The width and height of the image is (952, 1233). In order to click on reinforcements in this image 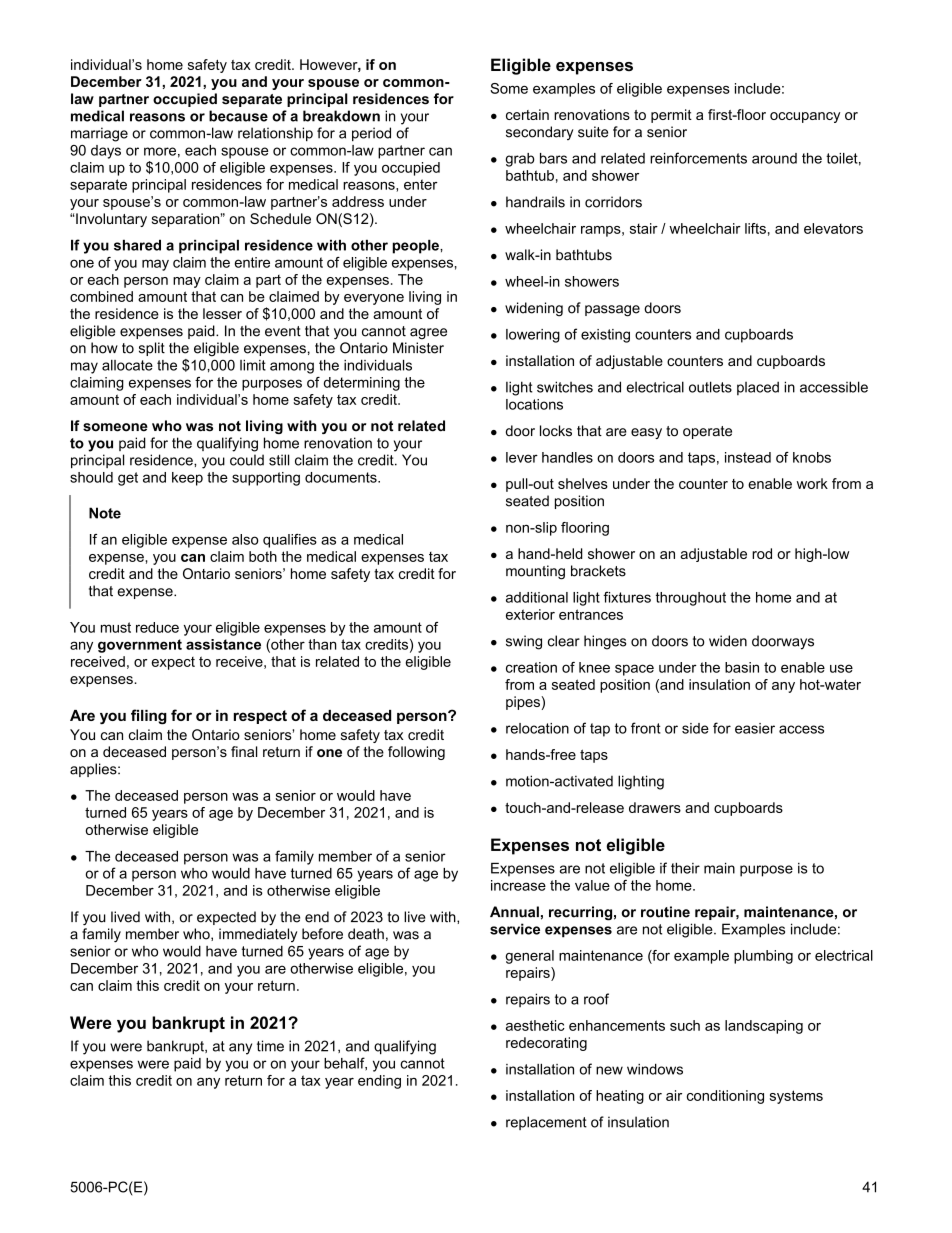, I will do `click(698, 158)`.
